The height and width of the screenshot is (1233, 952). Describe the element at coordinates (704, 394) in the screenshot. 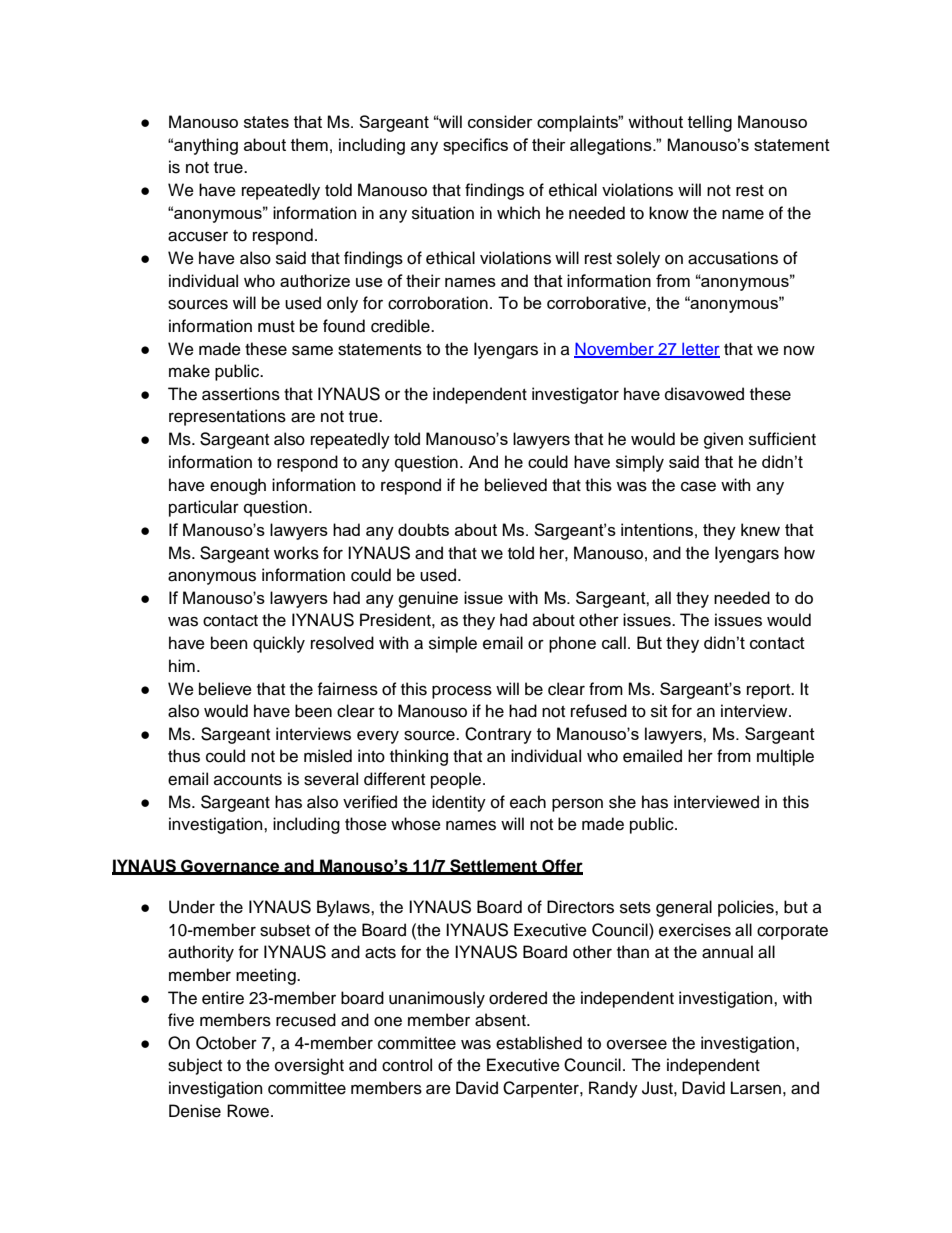

I see `disavowed` at that location.
